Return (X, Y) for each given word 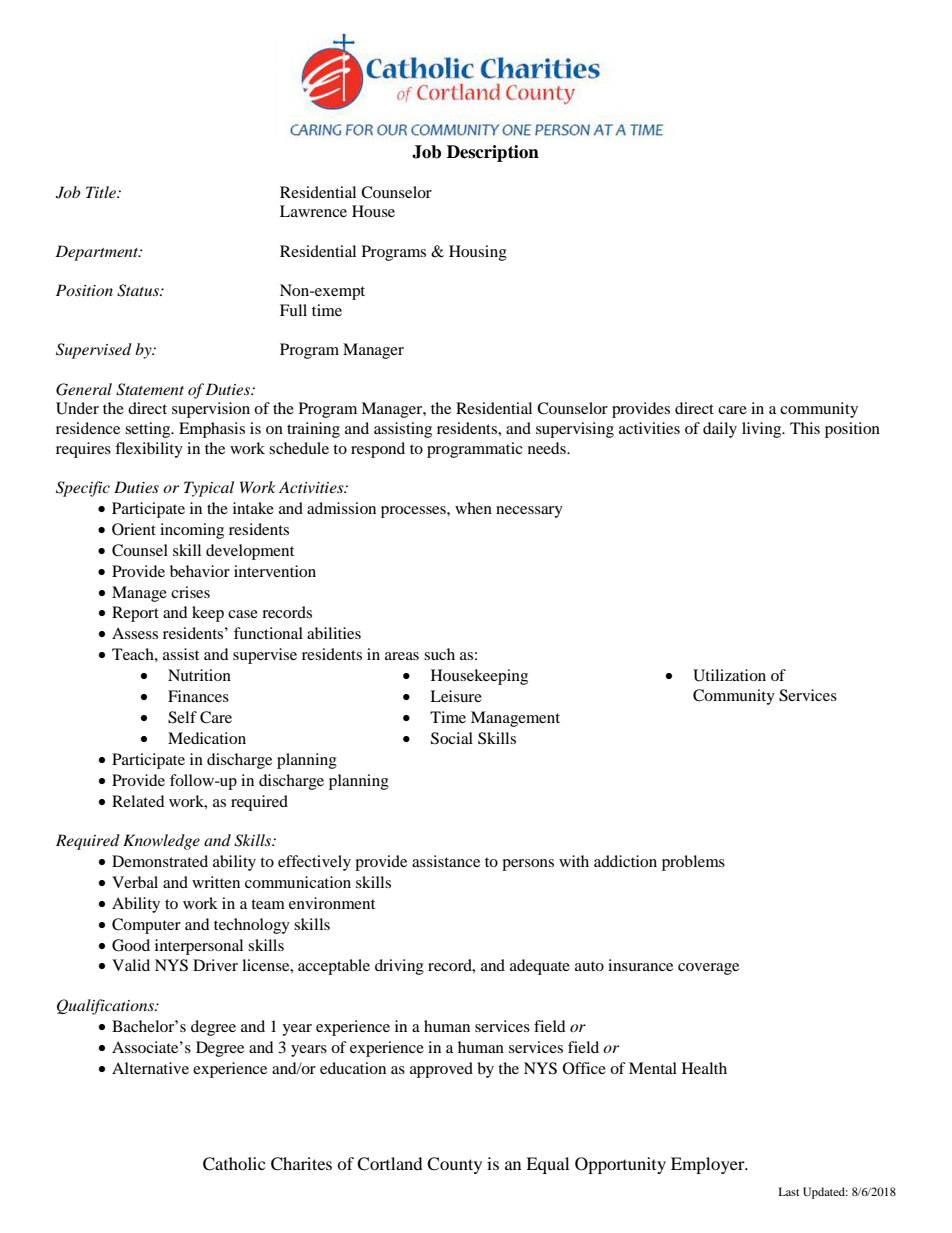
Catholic (234, 1164)
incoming (192, 531)
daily (720, 430)
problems (693, 863)
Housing (478, 253)
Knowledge (161, 842)
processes (414, 512)
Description (493, 153)
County (454, 1165)
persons (528, 865)
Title (102, 192)
